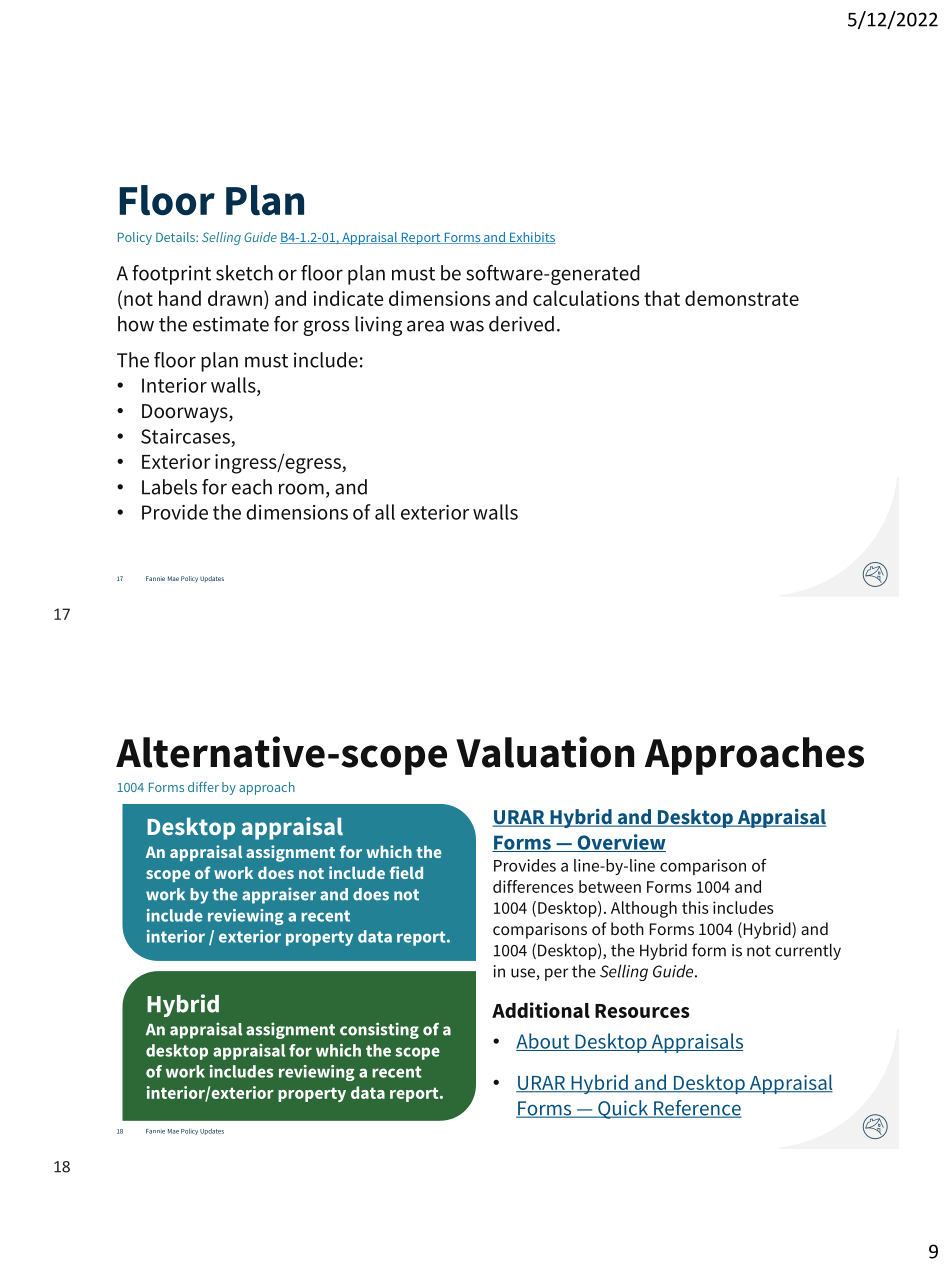  What do you see at coordinates (532, 238) in the document?
I see `Exhibits` at bounding box center [532, 238].
